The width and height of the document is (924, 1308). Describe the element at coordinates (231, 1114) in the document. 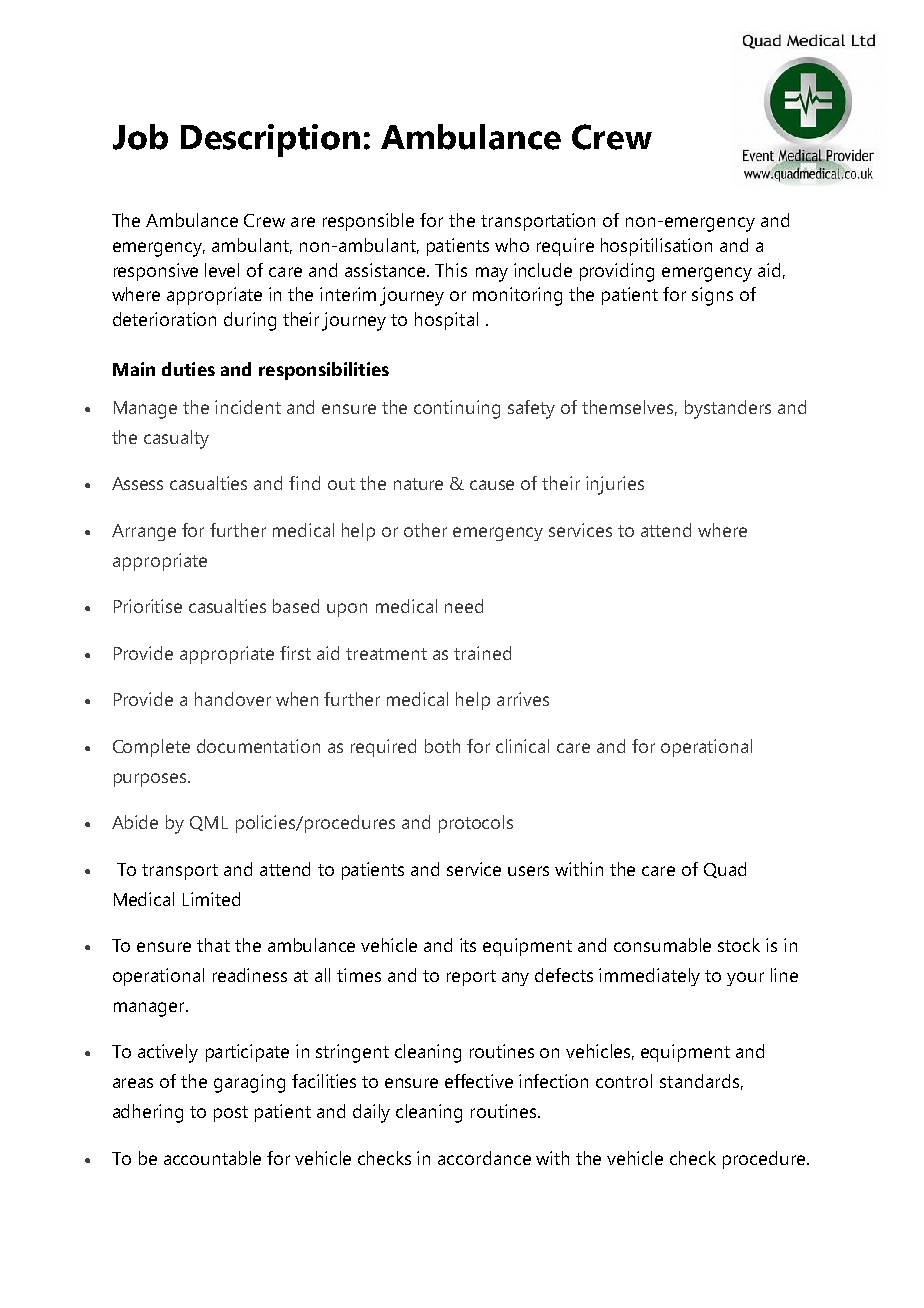

I see `post` at that location.
